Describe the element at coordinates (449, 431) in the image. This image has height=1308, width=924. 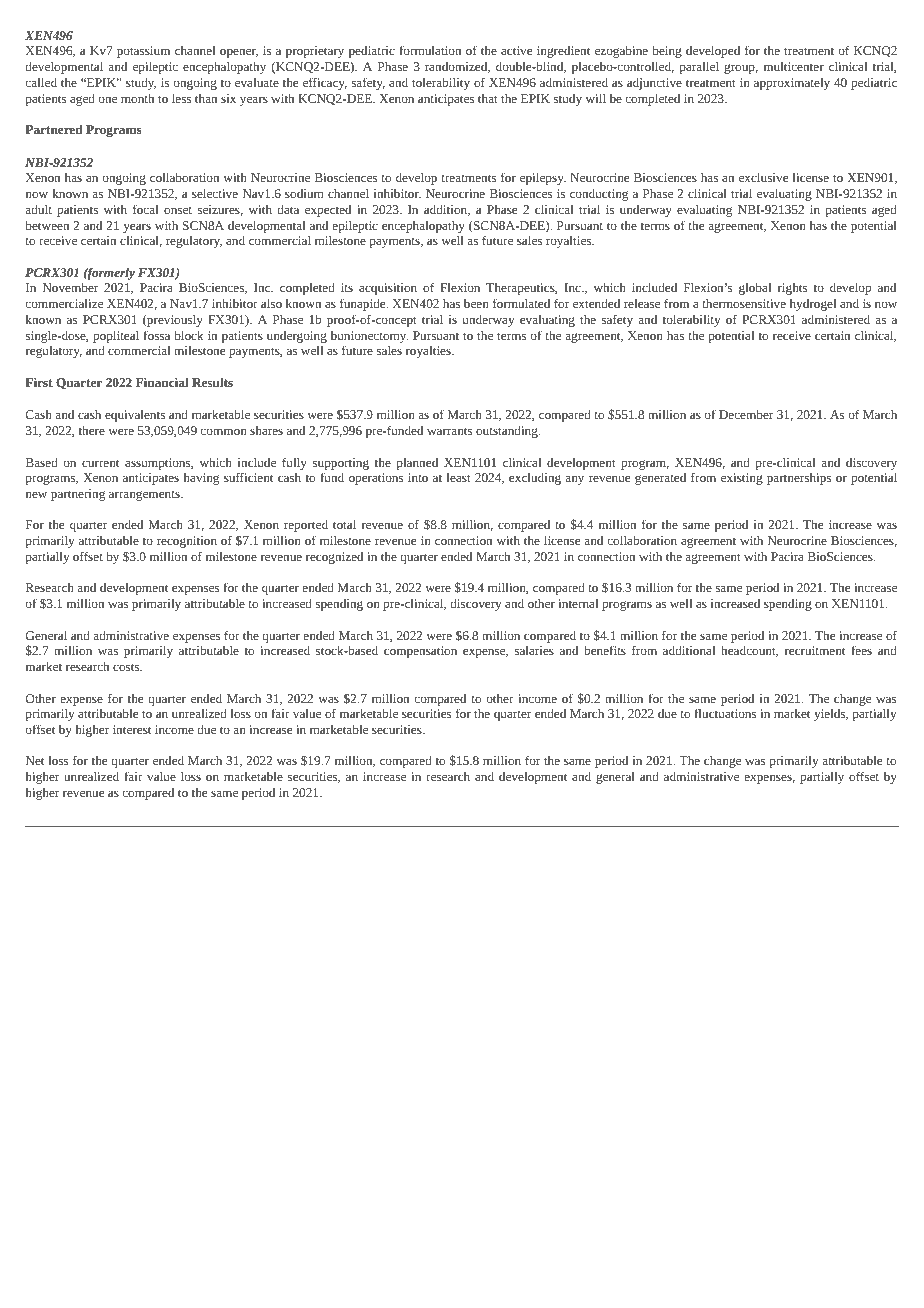
I see `warrants` at that location.
